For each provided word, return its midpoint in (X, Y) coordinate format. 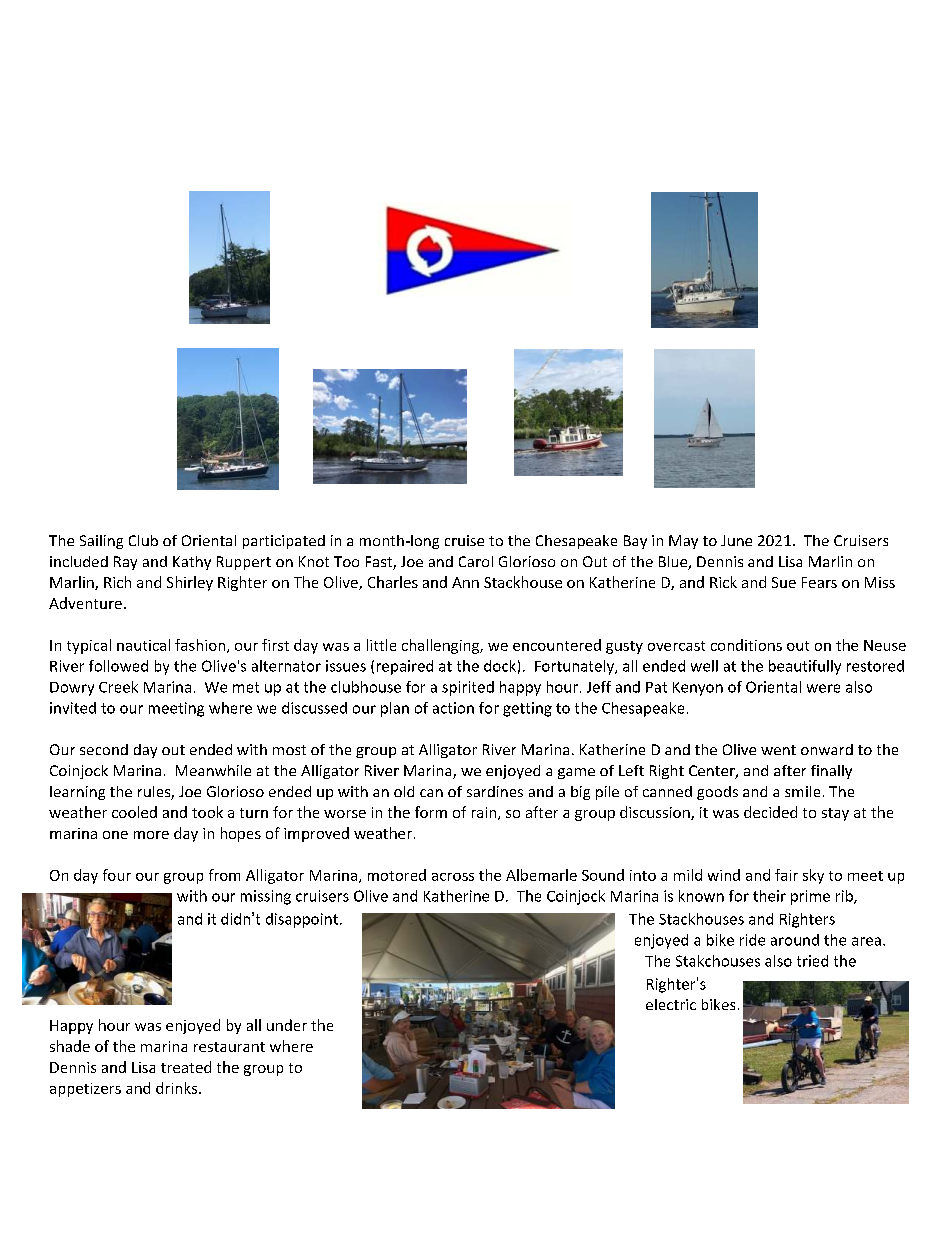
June (736, 540)
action (453, 708)
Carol (476, 561)
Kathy (192, 563)
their (769, 896)
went (778, 750)
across (453, 877)
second (104, 749)
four (117, 875)
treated (186, 1067)
